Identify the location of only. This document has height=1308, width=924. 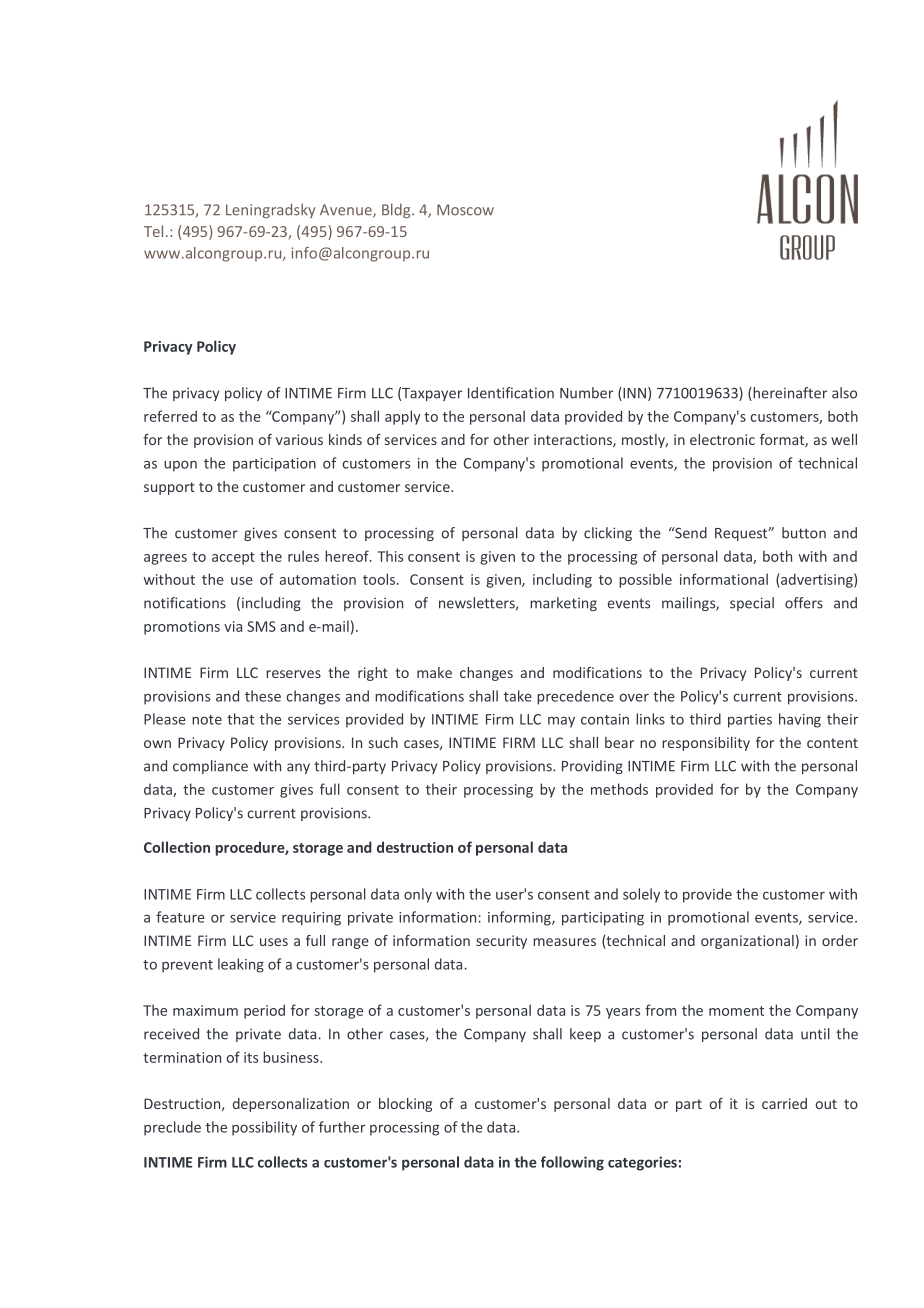
(418, 895).
